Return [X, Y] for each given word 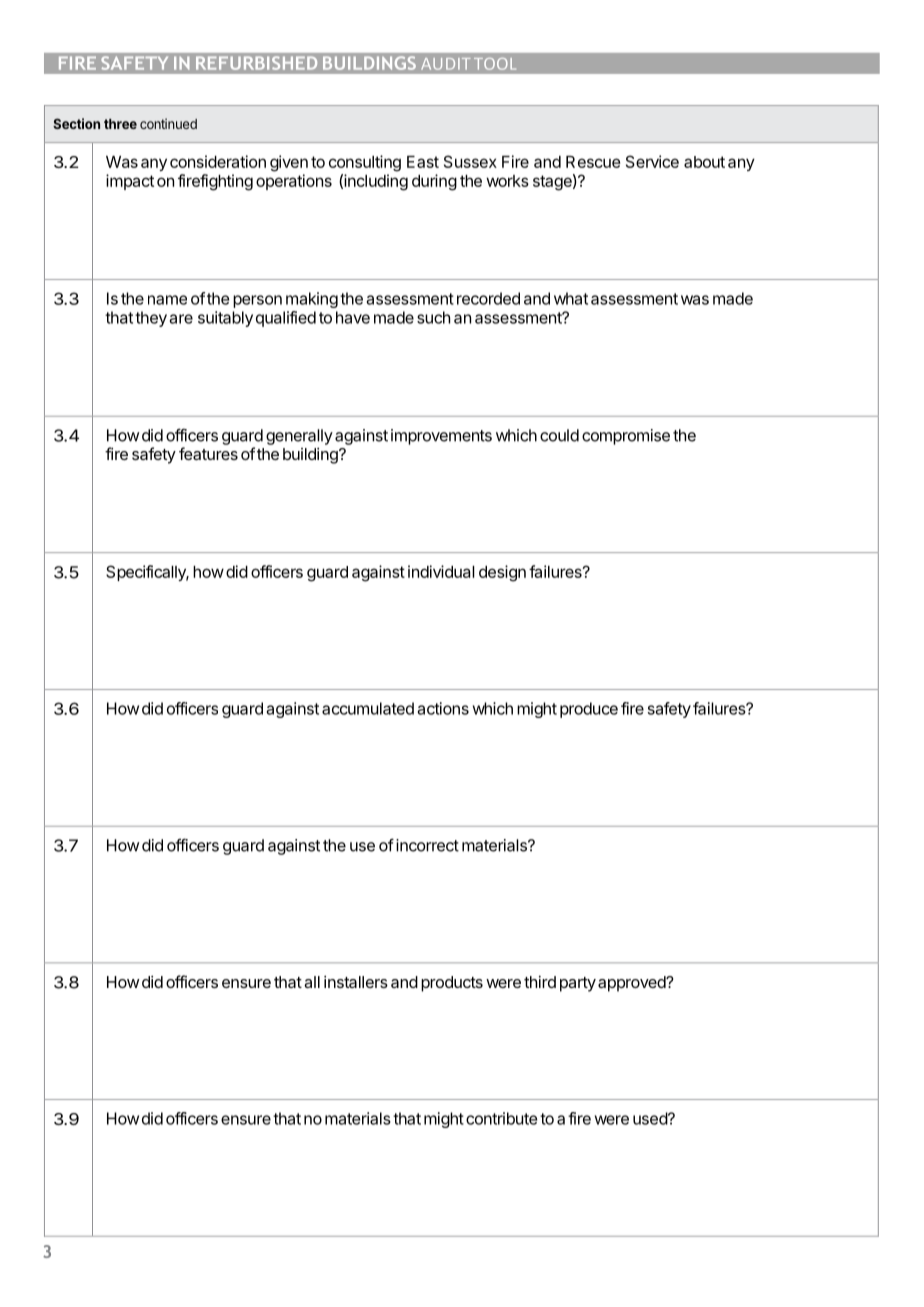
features [208, 453]
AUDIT [446, 64]
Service [652, 161]
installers [356, 982]
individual [441, 571]
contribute [501, 1118]
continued [168, 123]
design [502, 573]
